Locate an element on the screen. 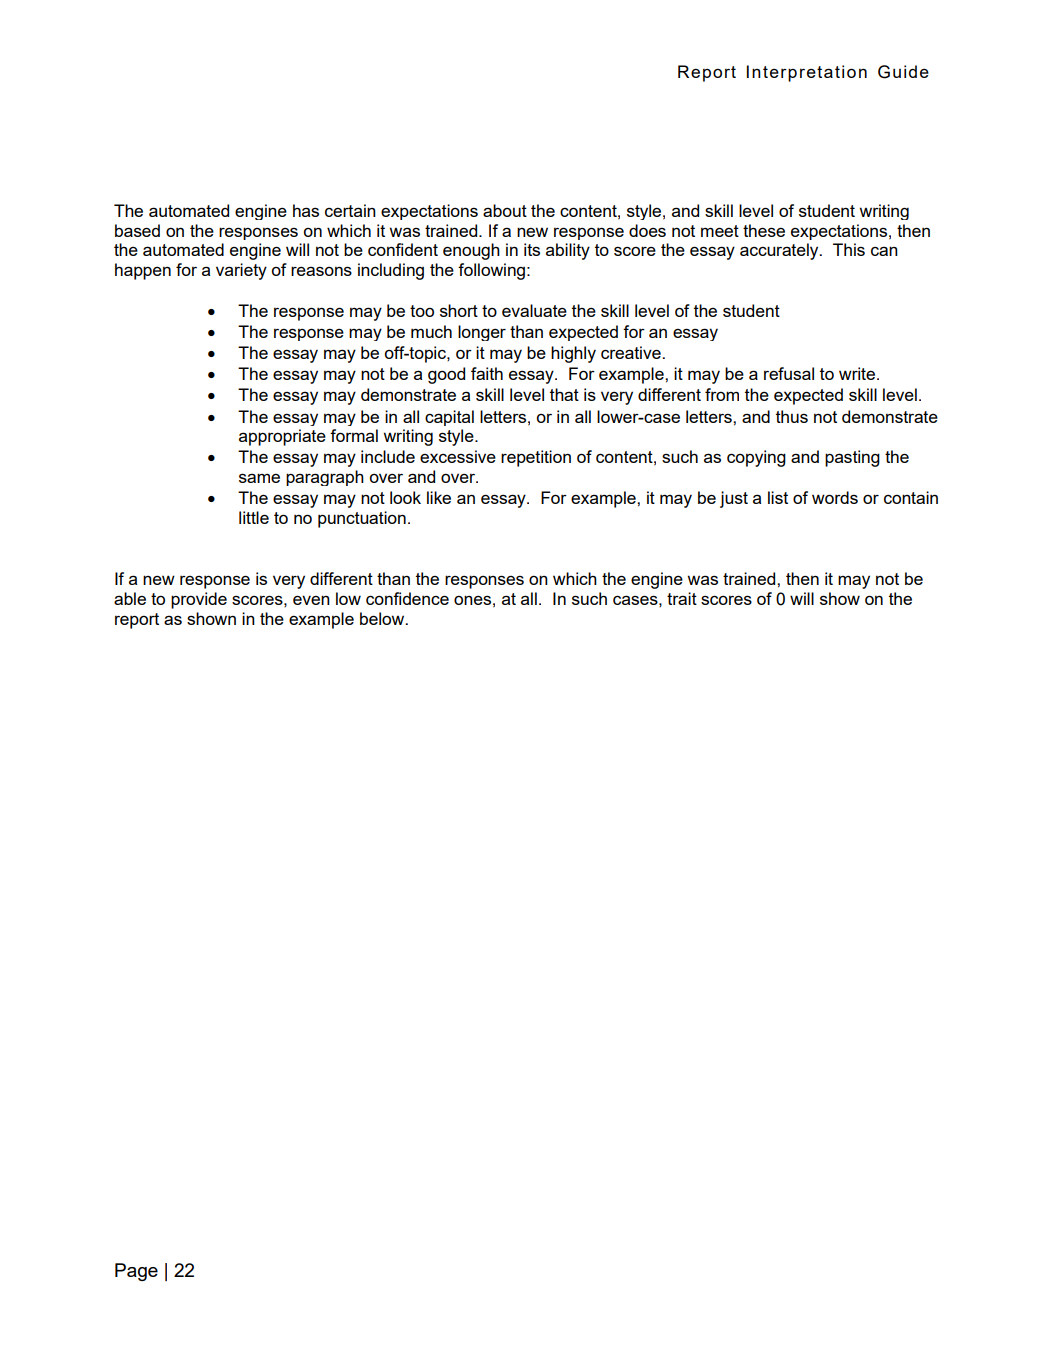 The height and width of the screenshot is (1369, 1058). has is located at coordinates (306, 210).
